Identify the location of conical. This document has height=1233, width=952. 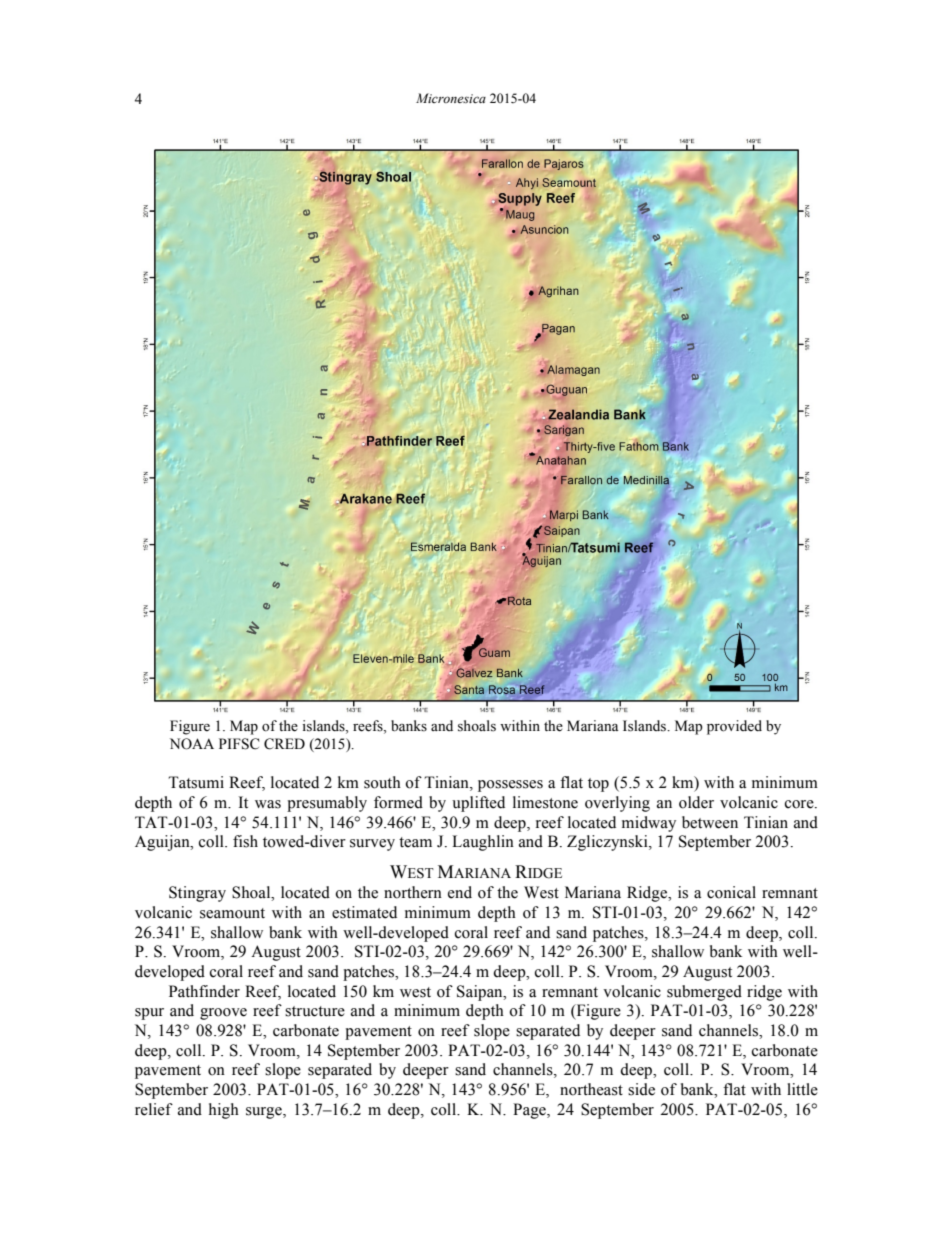
(731, 892).
